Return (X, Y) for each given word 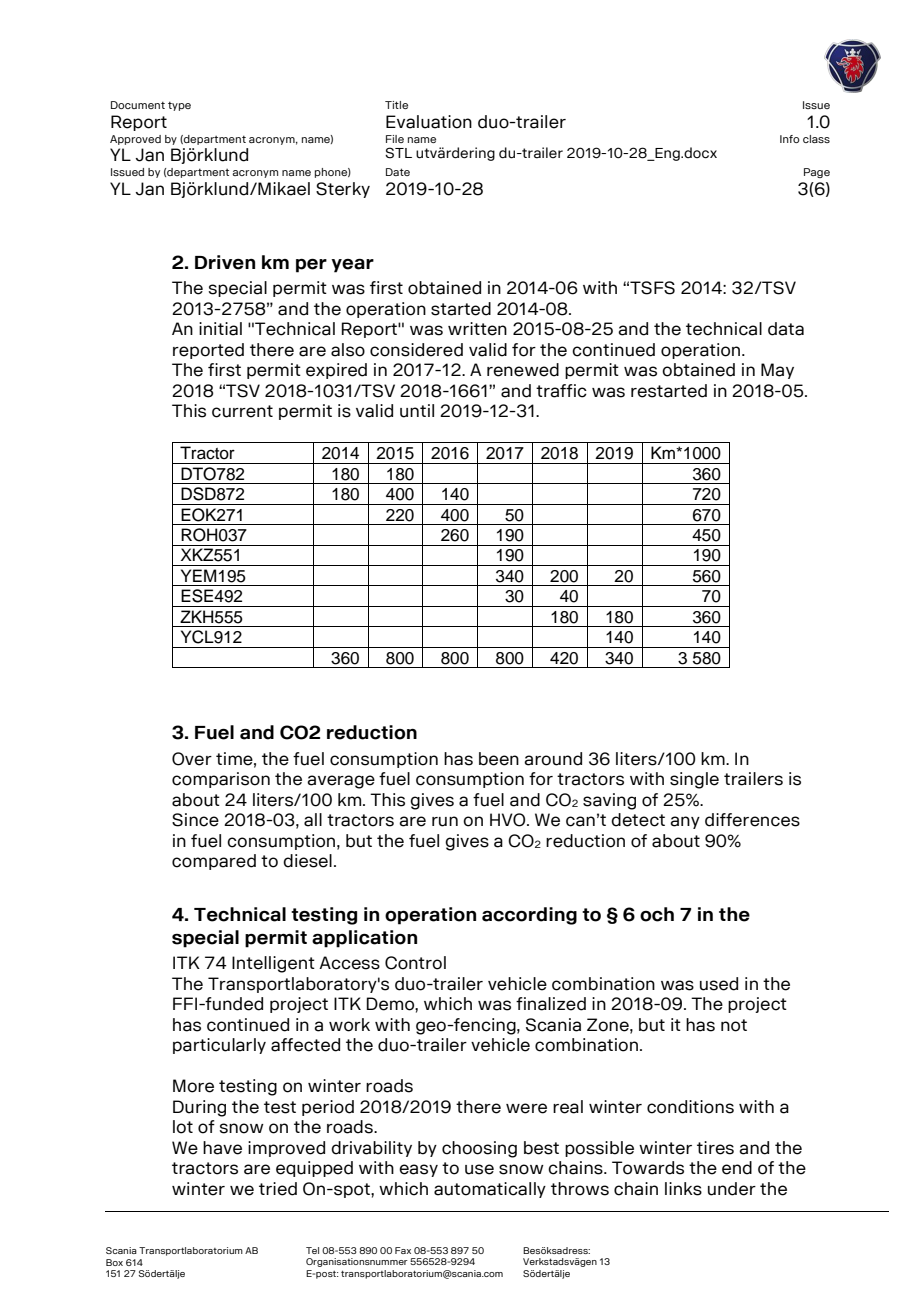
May (777, 371)
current (242, 411)
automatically (490, 1190)
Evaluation (429, 122)
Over (192, 759)
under (732, 1189)
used (719, 984)
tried (278, 1189)
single (694, 780)
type (179, 106)
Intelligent (273, 964)
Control (415, 963)
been (499, 759)
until (417, 411)
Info (790, 139)
